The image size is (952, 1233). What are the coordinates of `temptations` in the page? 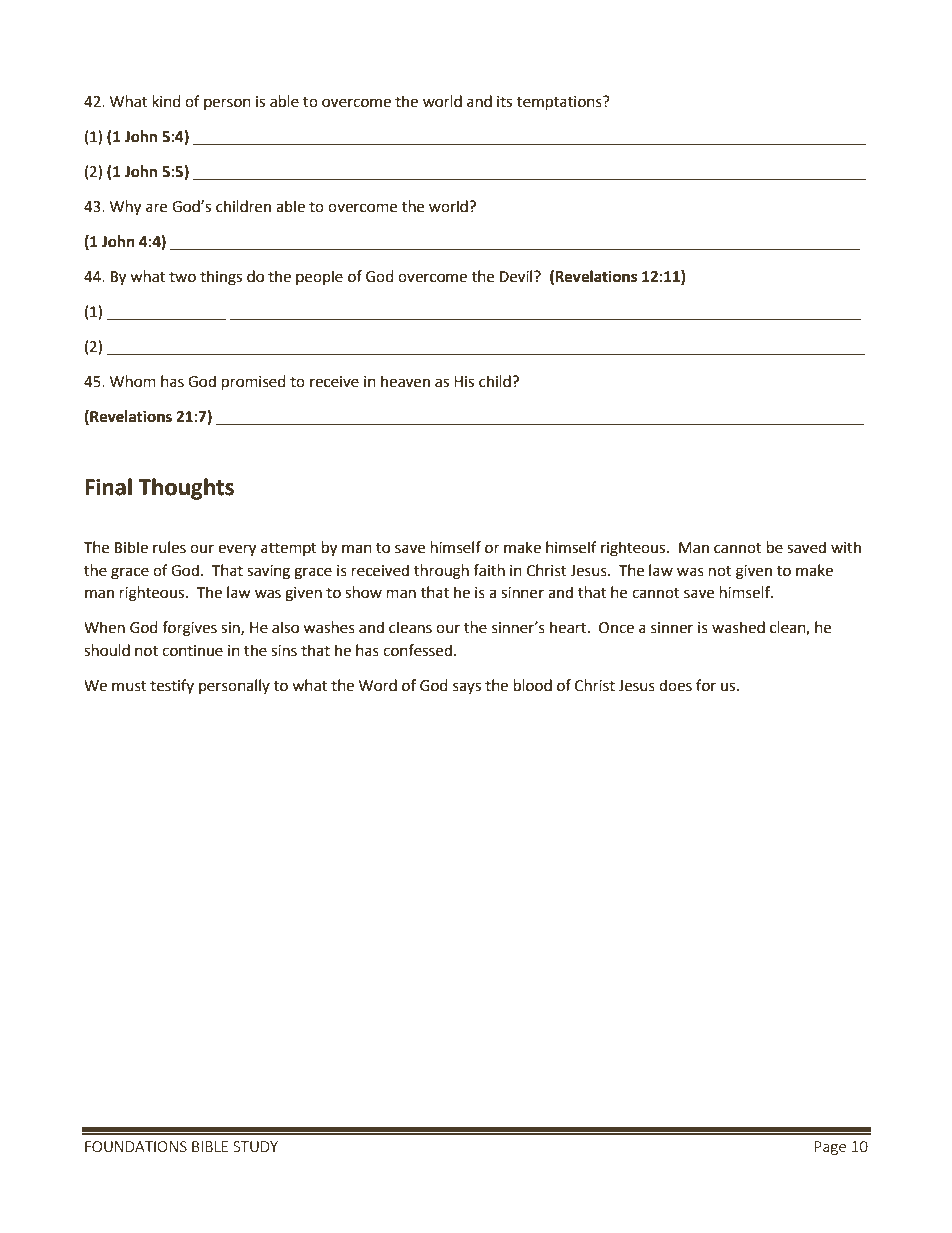 It's located at (560, 103).
